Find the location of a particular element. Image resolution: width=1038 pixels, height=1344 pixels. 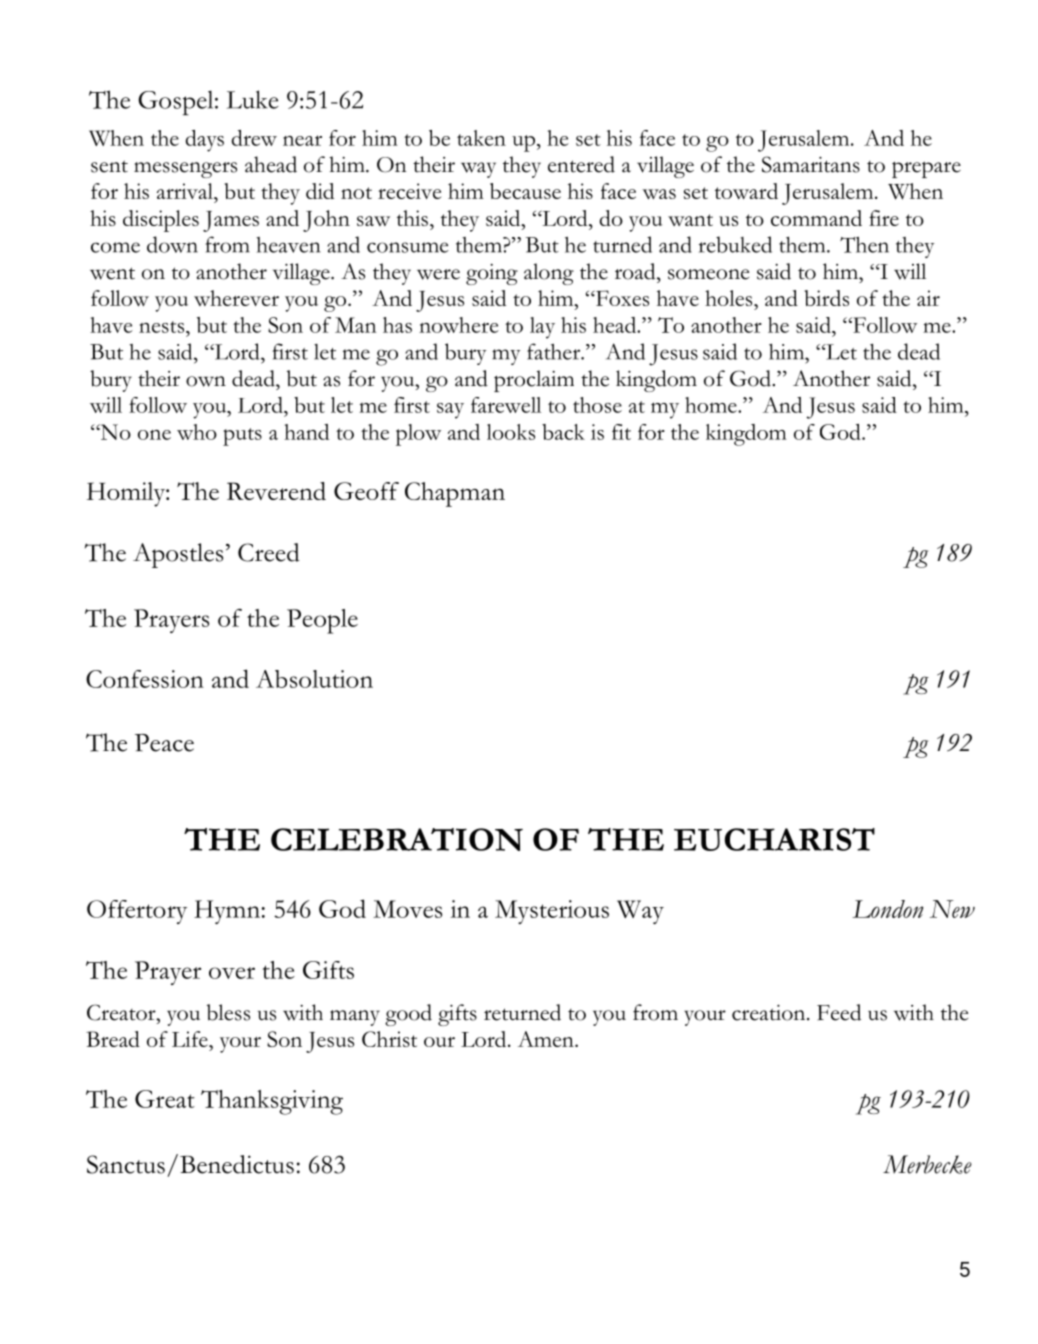

Samaritans is located at coordinates (811, 164).
